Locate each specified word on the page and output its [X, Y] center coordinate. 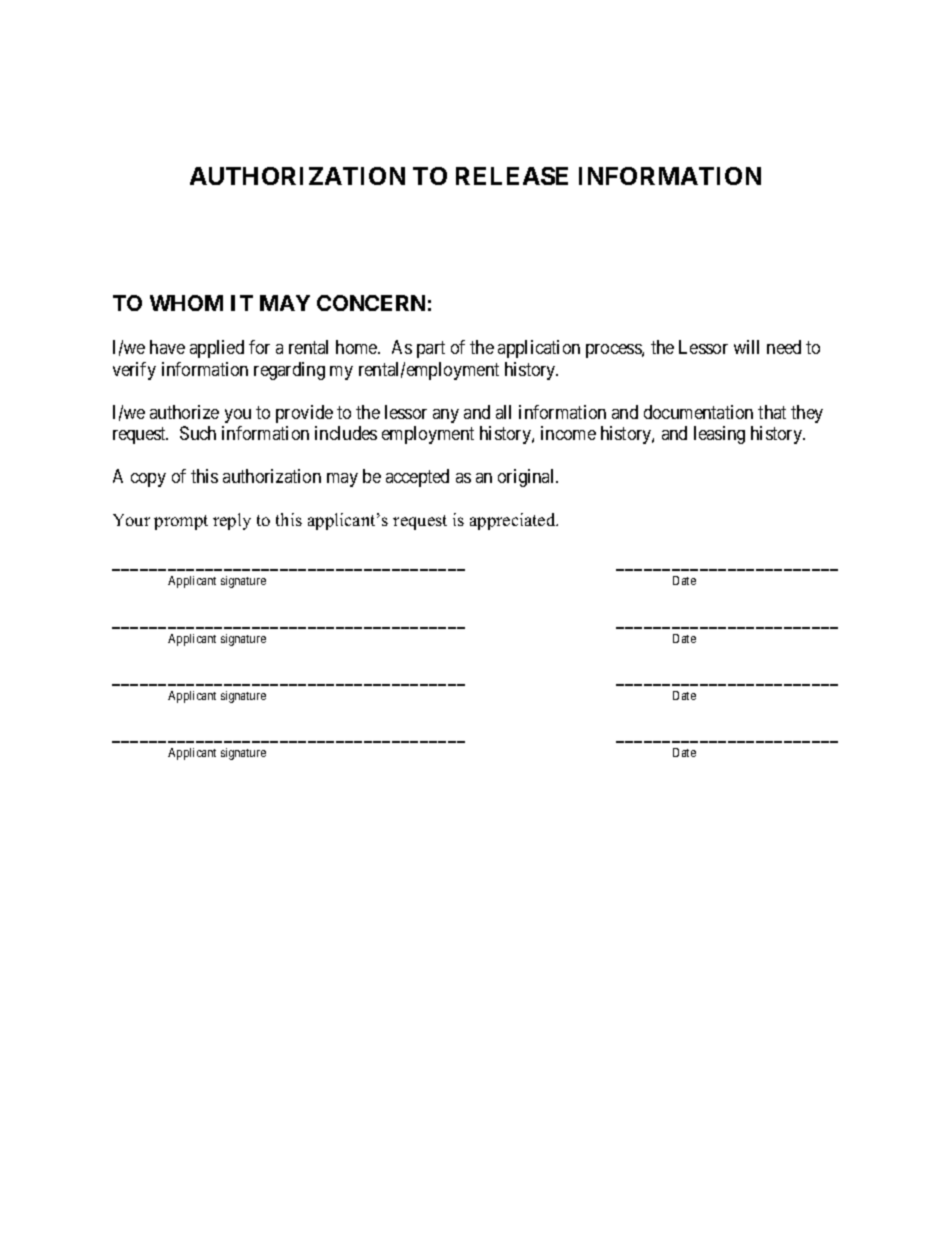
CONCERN [371, 303]
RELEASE [512, 176]
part [431, 350]
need [784, 347]
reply [232, 521]
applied [217, 349]
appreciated [514, 521]
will [746, 347]
